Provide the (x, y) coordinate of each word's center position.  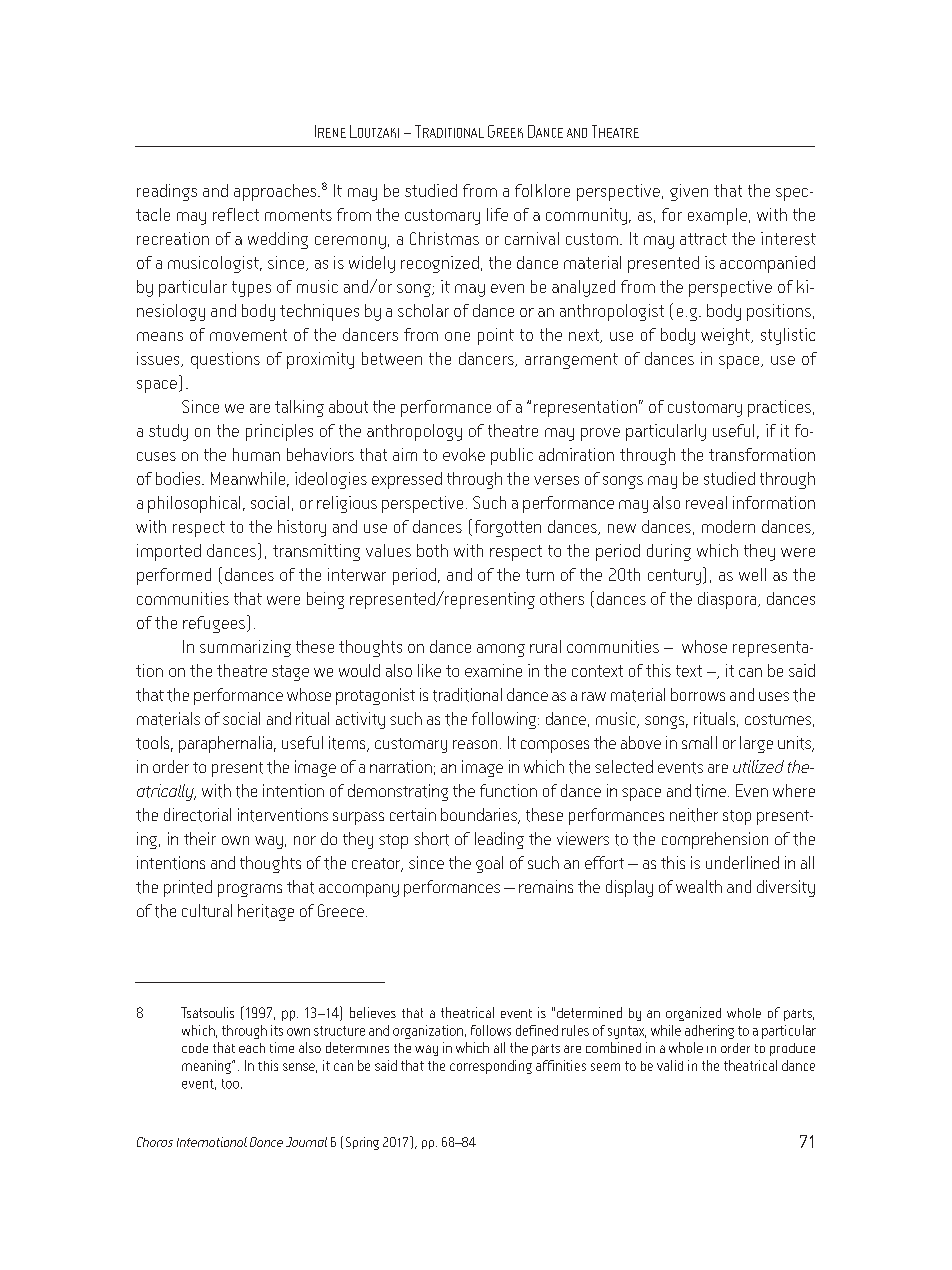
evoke (464, 454)
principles (279, 432)
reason (475, 744)
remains (546, 886)
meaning (207, 1067)
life (497, 214)
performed (174, 576)
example (717, 216)
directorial (197, 815)
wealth (699, 886)
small (699, 742)
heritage (266, 912)
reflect (236, 214)
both (432, 550)
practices (779, 408)
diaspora (728, 600)
